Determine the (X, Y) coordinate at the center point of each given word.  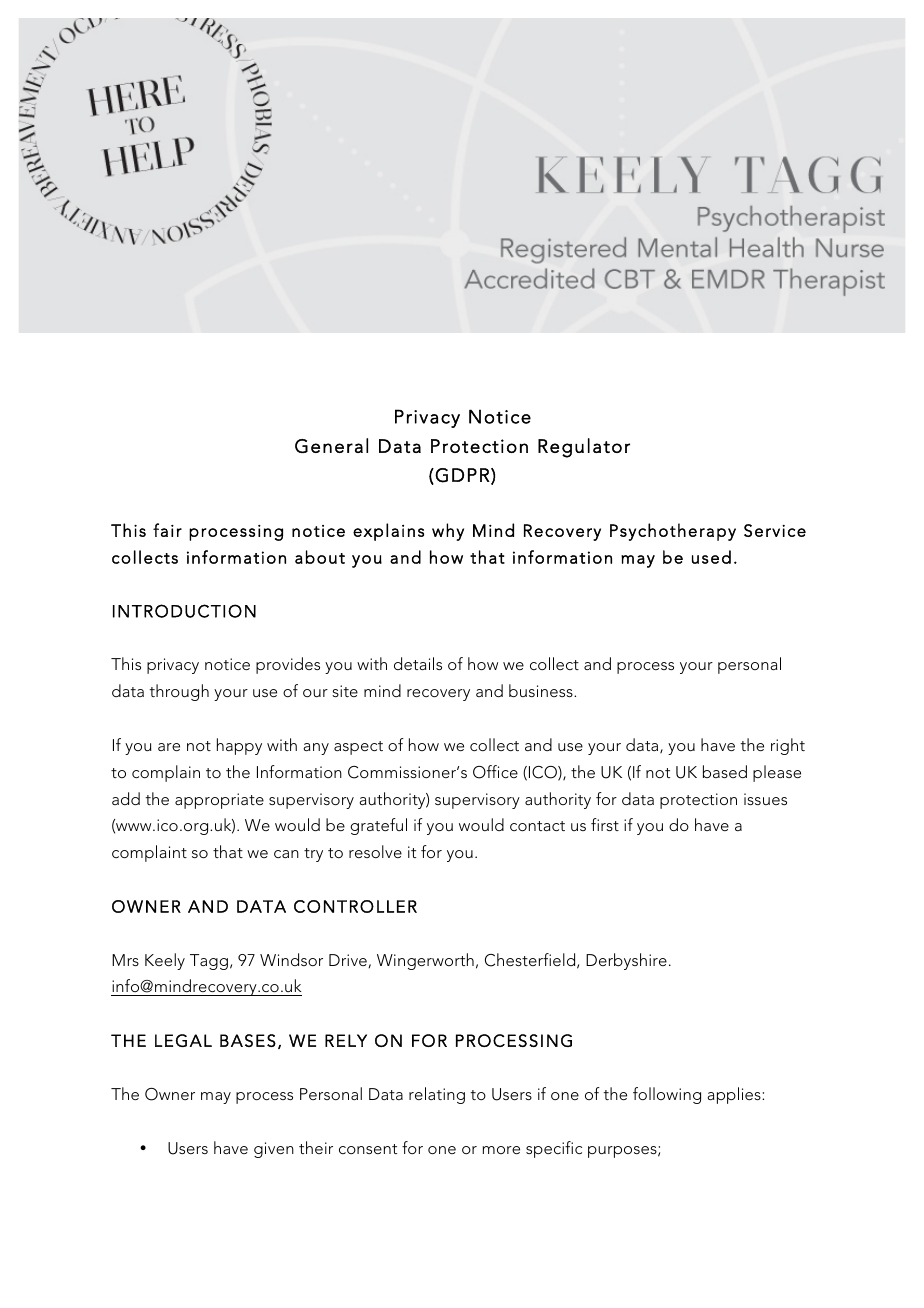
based (725, 771)
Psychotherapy (673, 532)
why (448, 532)
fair (167, 530)
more (501, 1150)
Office (495, 772)
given (274, 1150)
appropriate (219, 801)
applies (735, 1095)
